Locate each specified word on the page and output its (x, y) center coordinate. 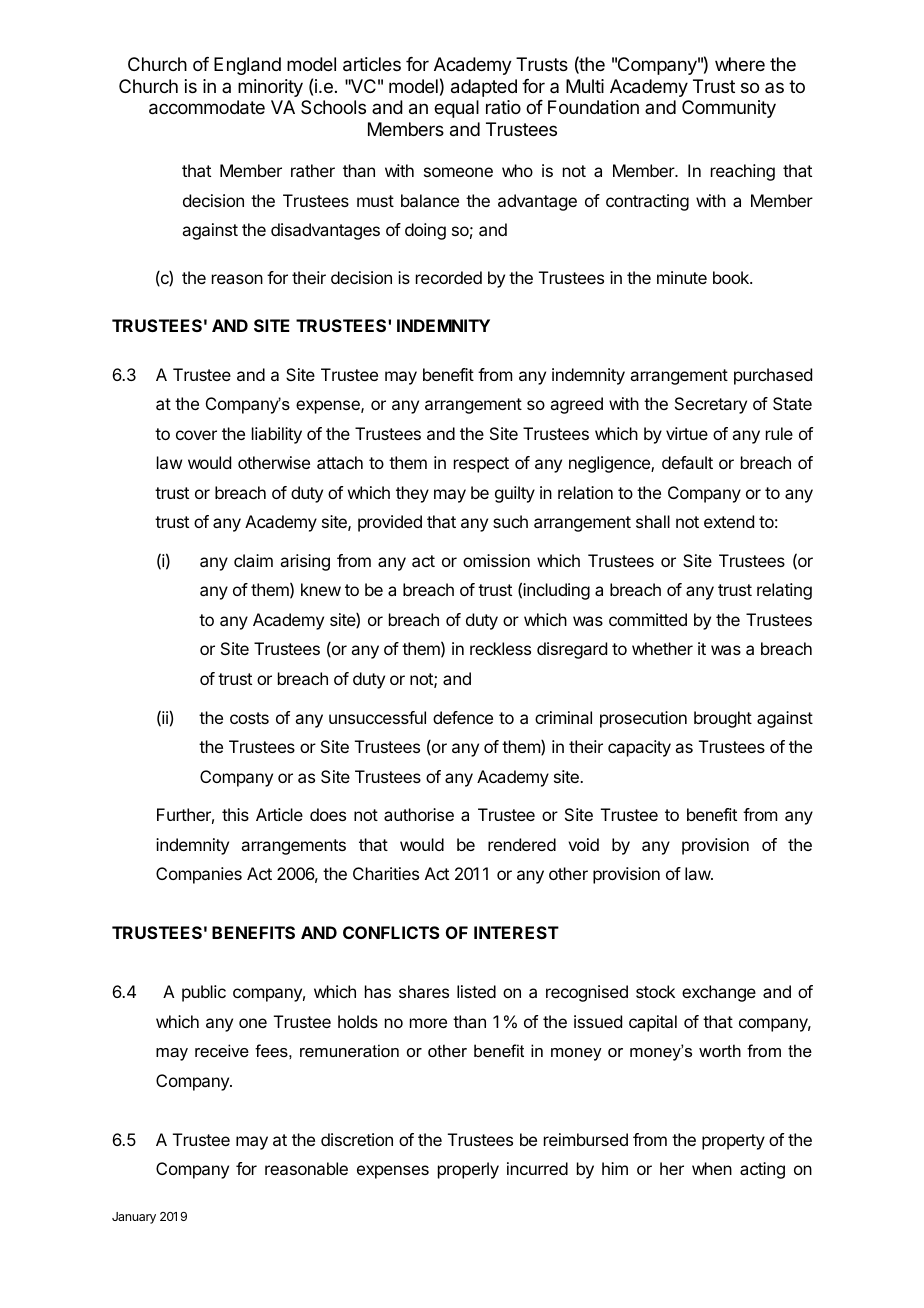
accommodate (207, 107)
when (712, 1168)
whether (662, 648)
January (134, 1218)
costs (249, 718)
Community (729, 109)
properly (468, 1170)
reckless (500, 648)
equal (456, 109)
